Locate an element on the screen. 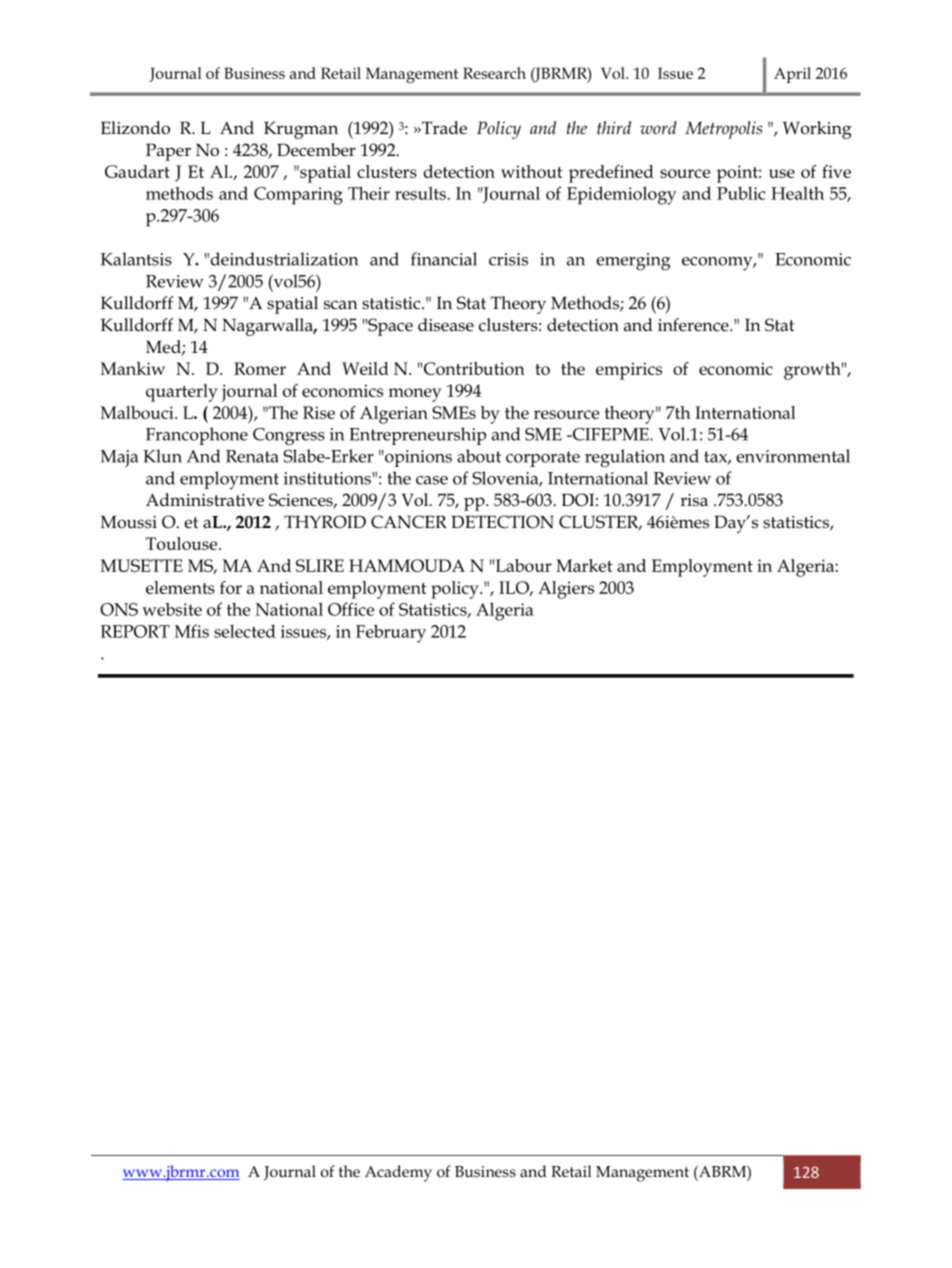 This screenshot has width=952, height=1268. Paper is located at coordinates (168, 152).
